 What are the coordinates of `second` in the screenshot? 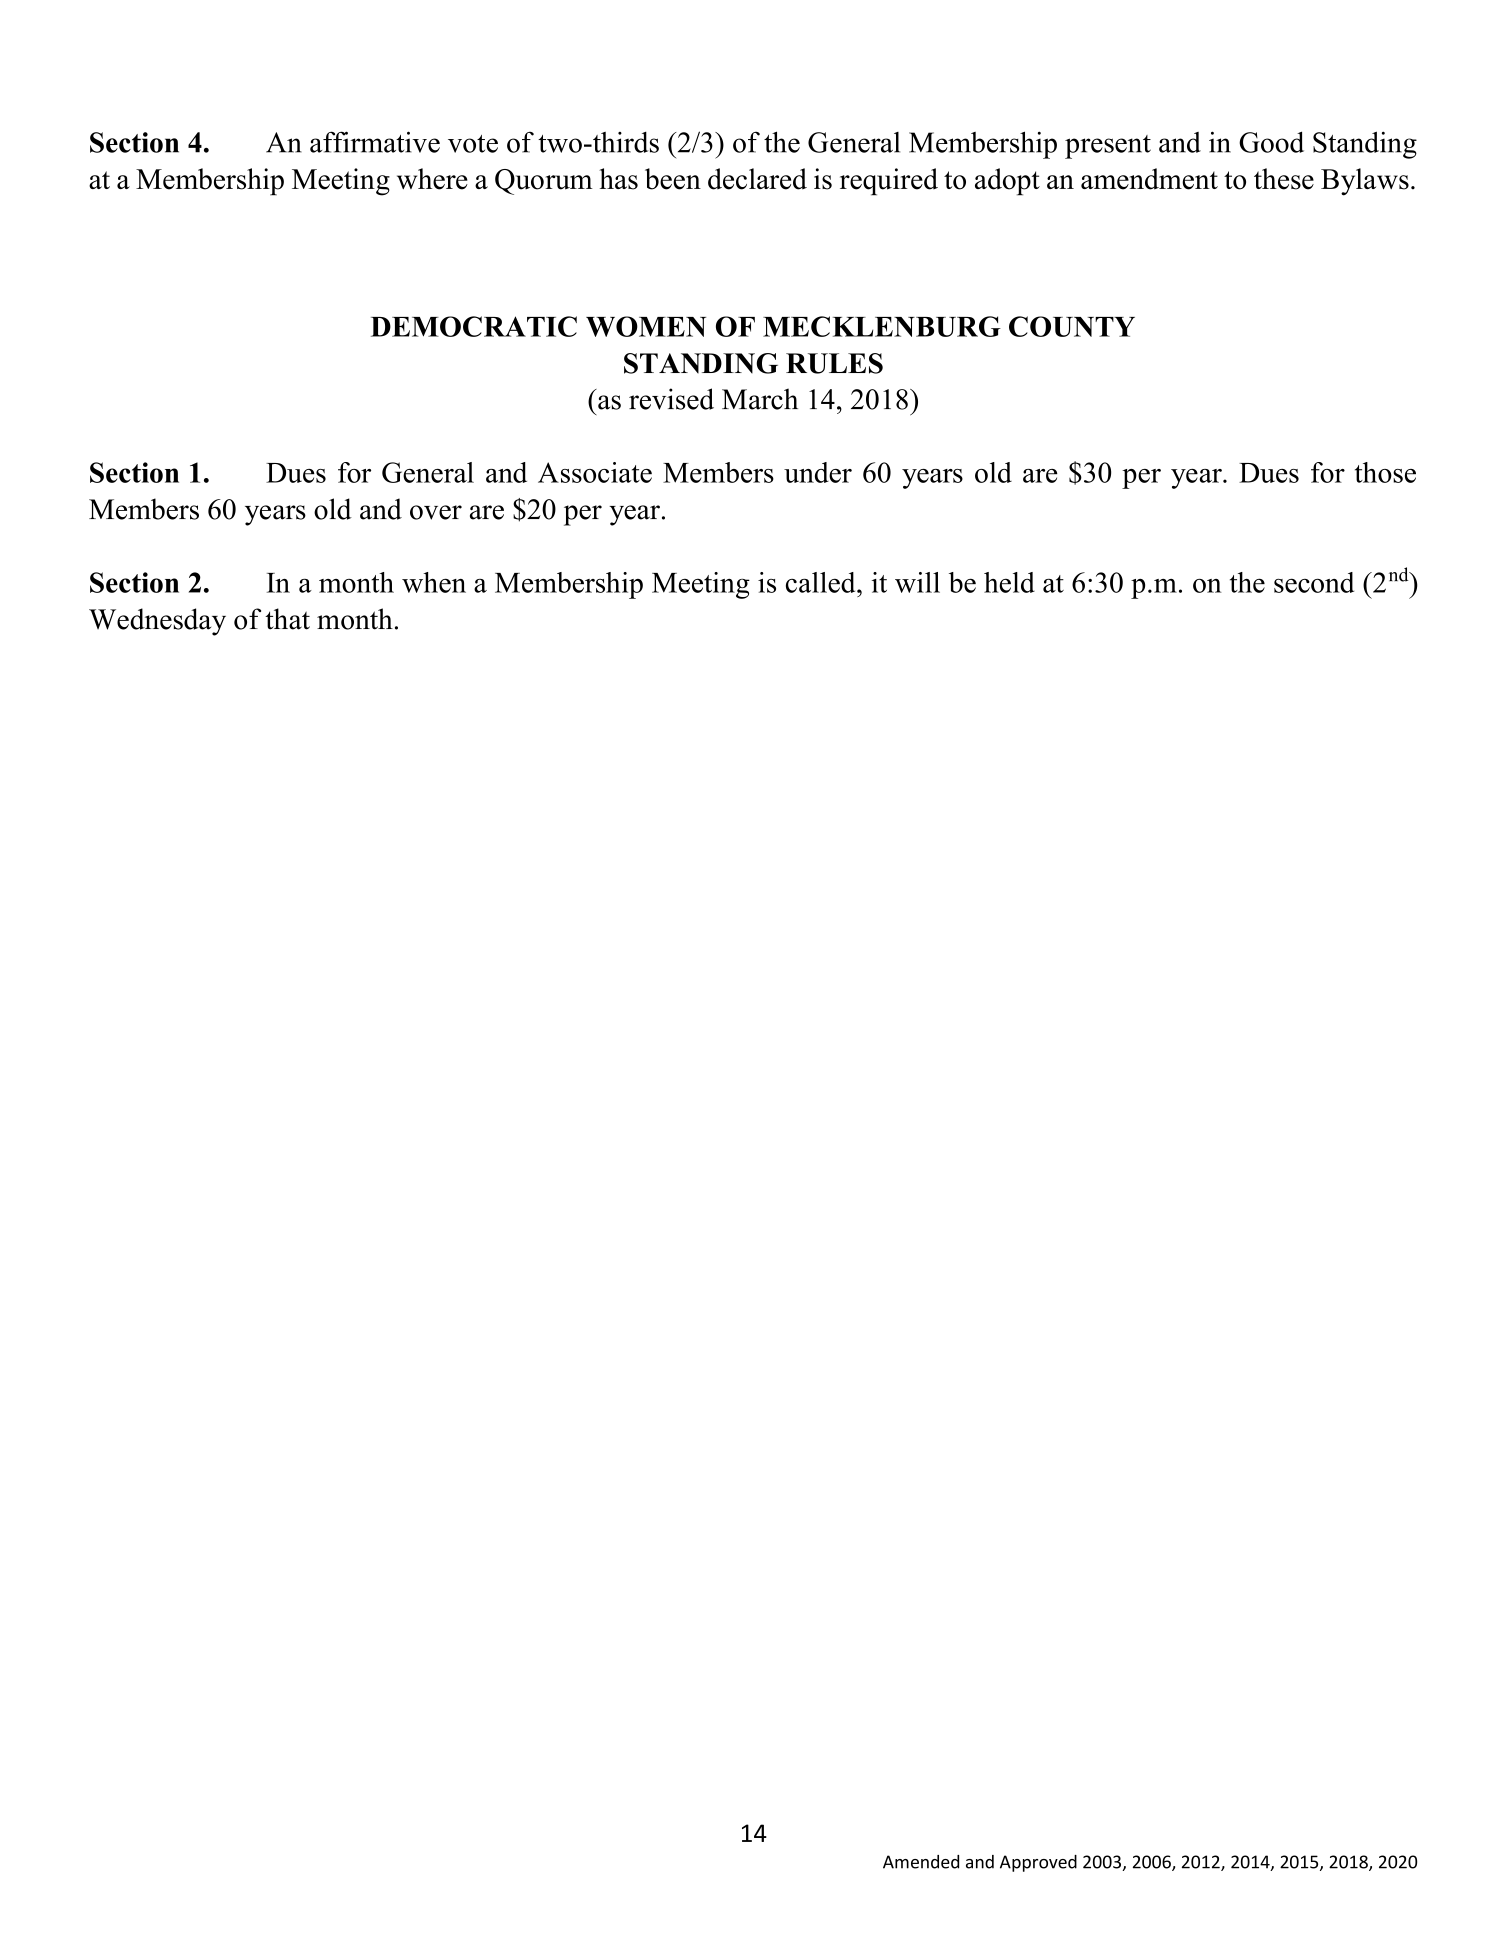 It's located at (1314, 582).
